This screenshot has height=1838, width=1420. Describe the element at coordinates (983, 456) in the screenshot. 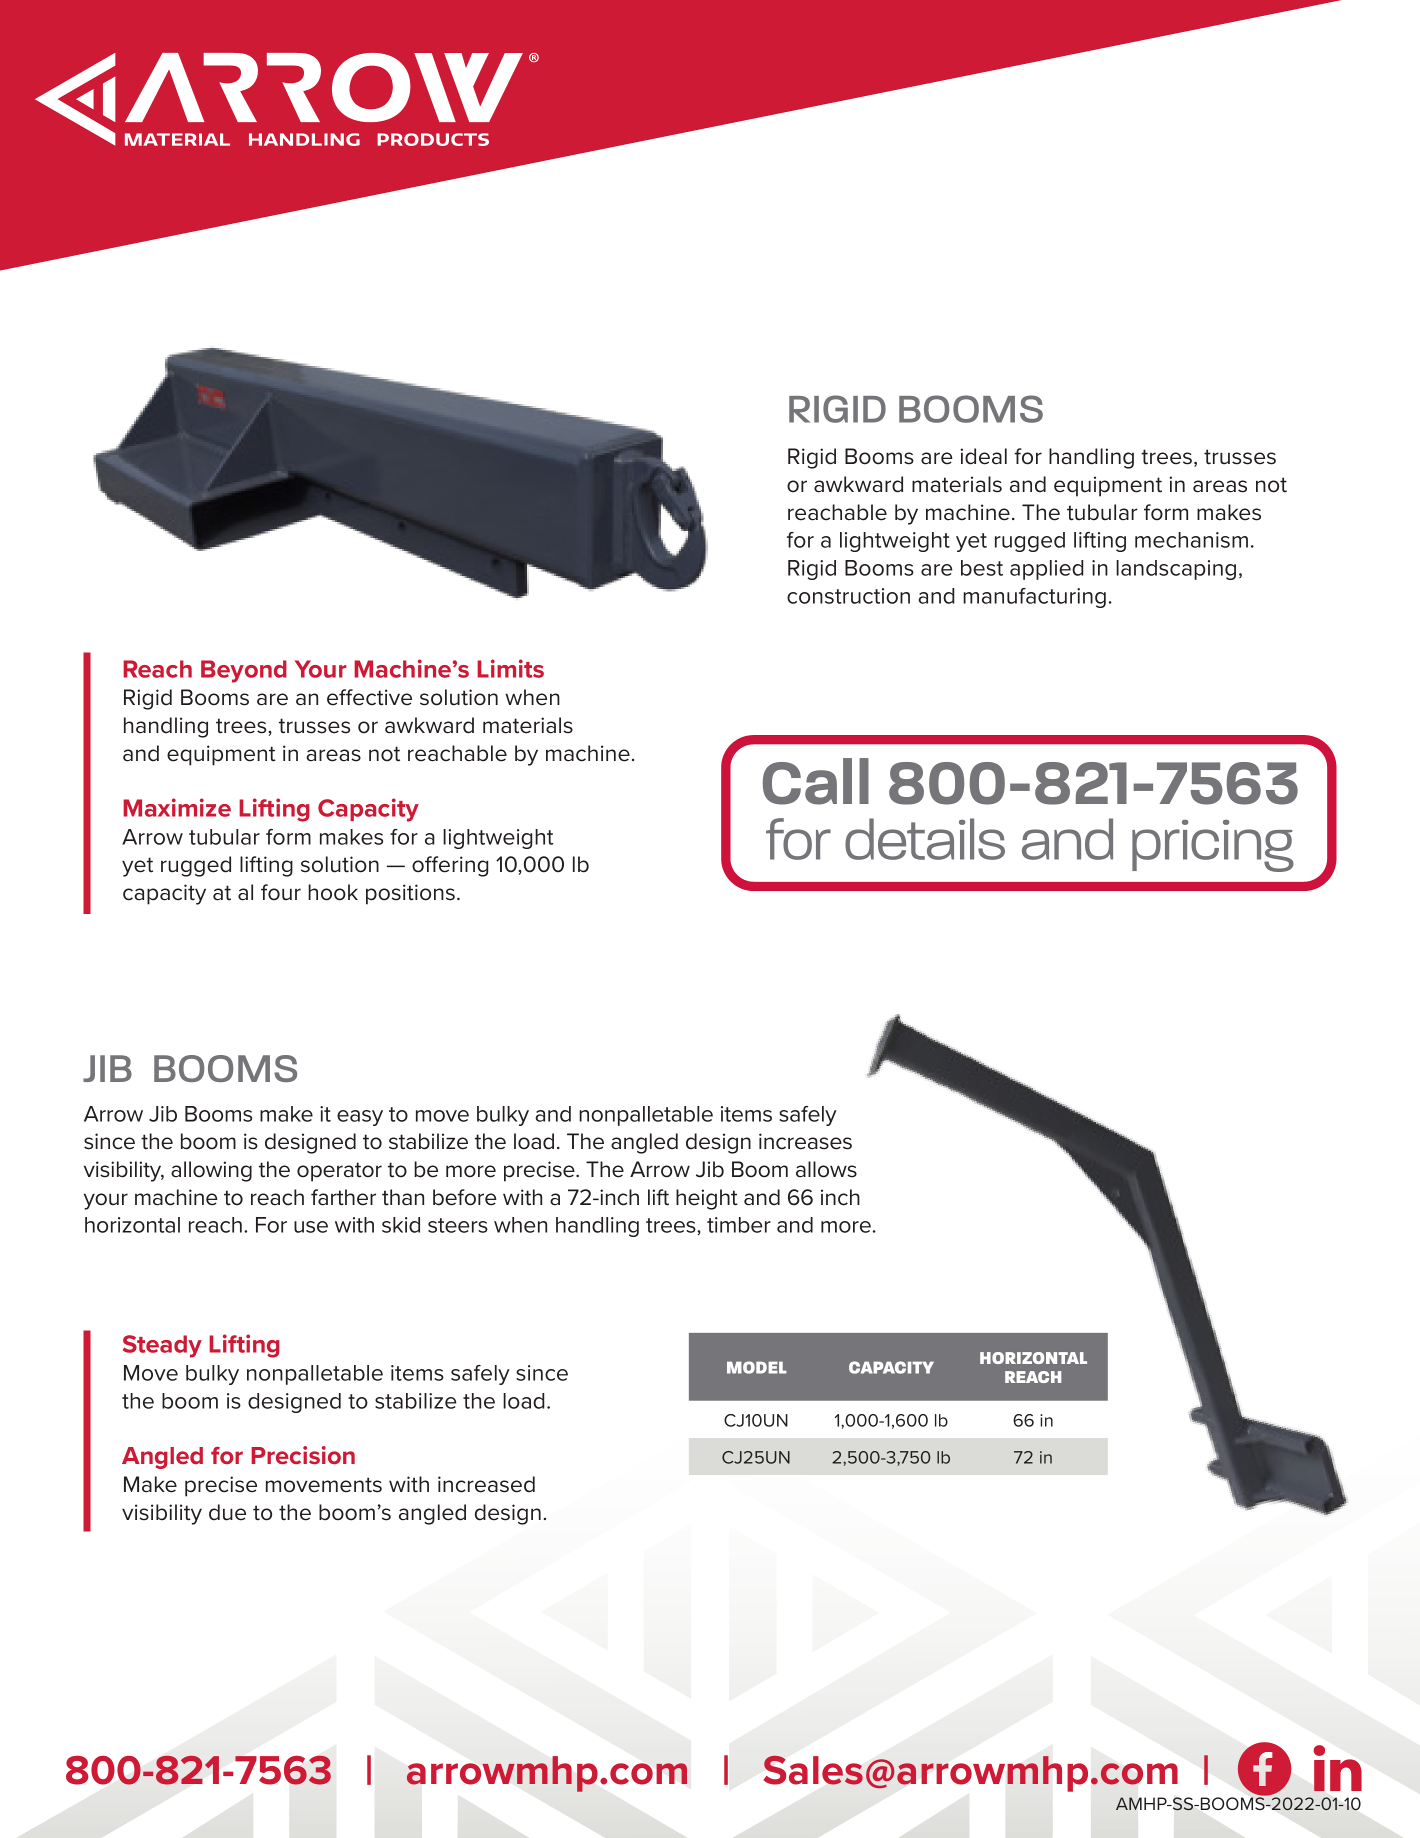

I see `ideal` at that location.
